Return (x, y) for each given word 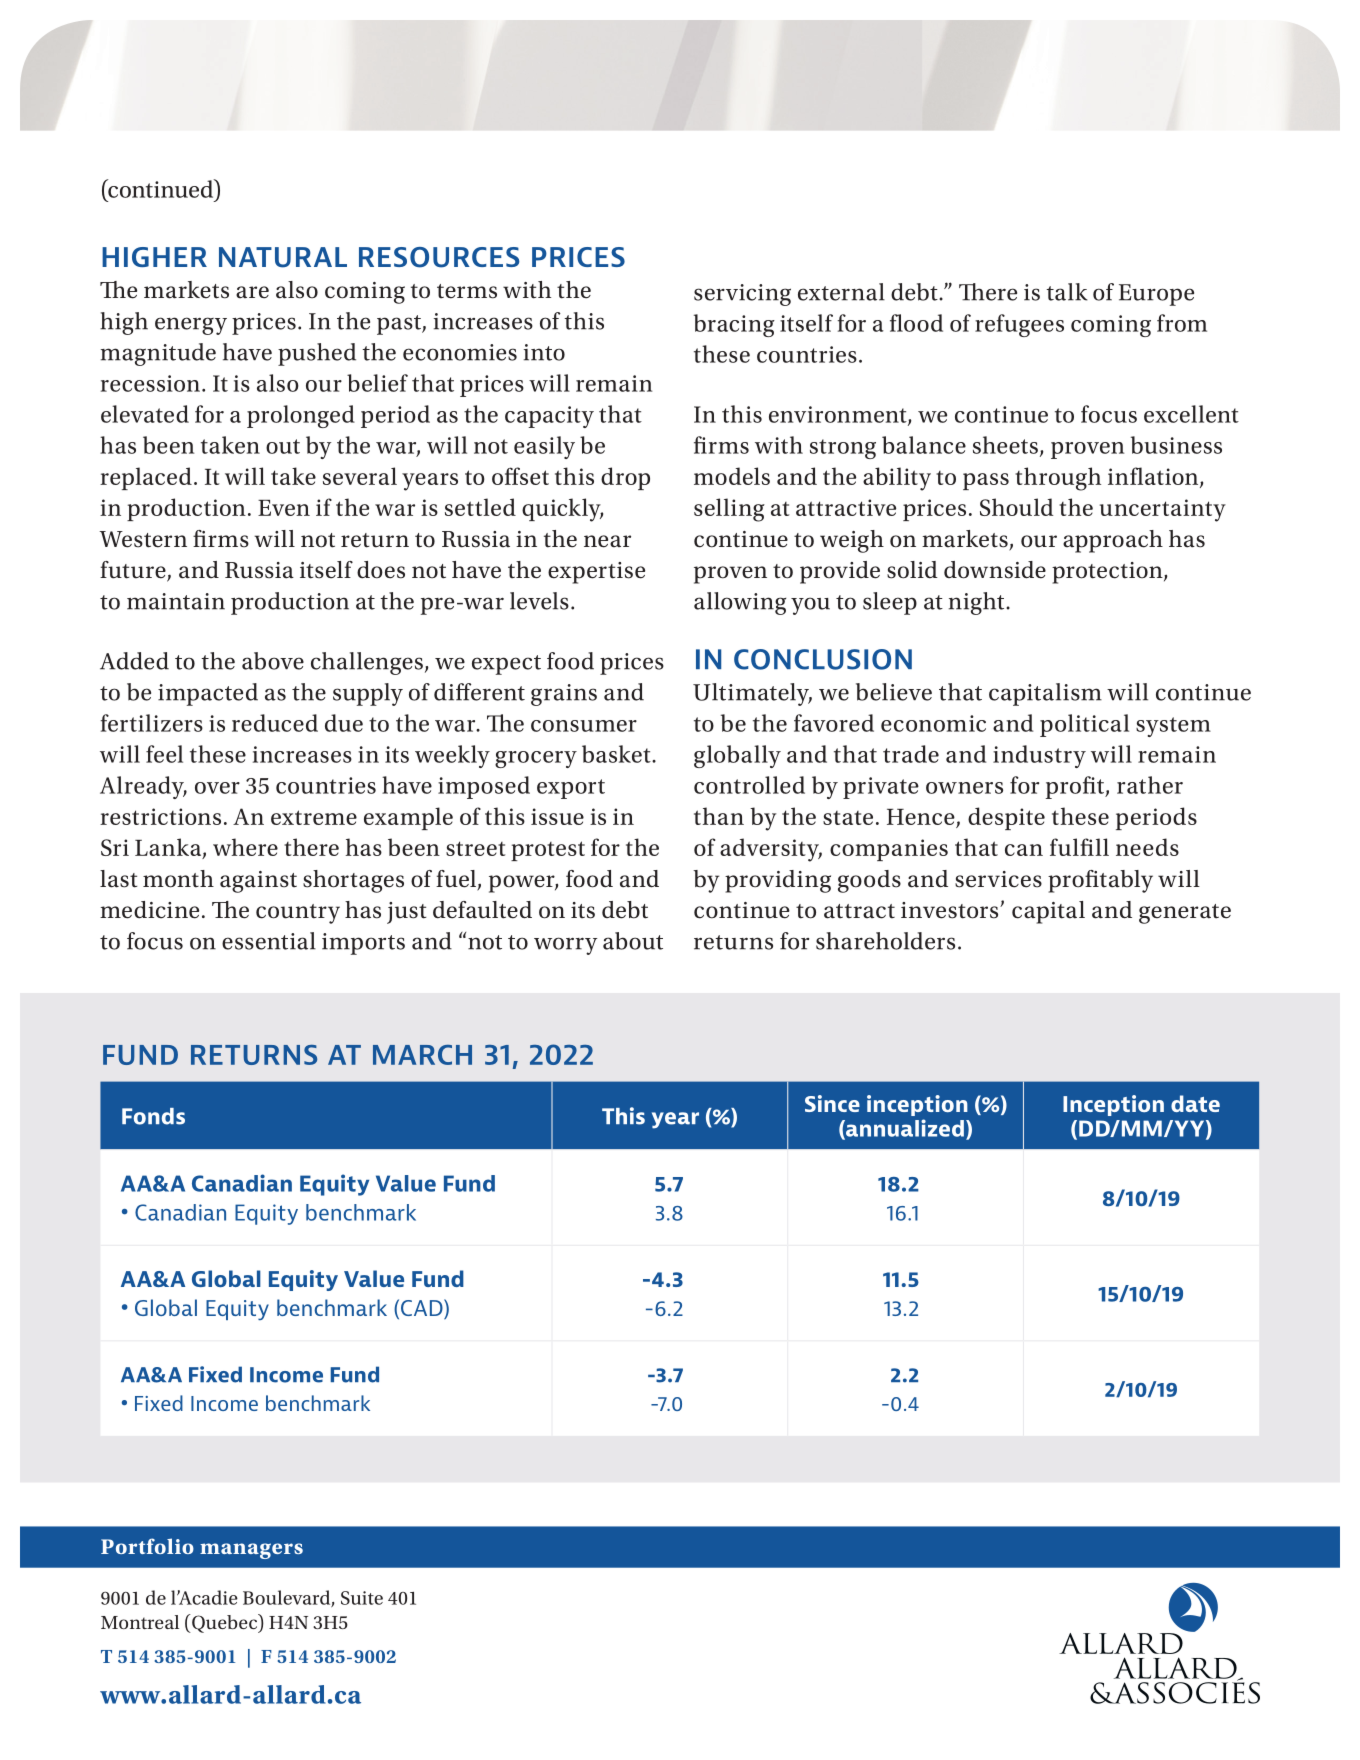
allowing (740, 603)
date (1195, 1103)
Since (832, 1103)
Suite (362, 1598)
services (998, 879)
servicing (742, 295)
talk (1066, 292)
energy (191, 326)
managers (251, 1551)
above (273, 661)
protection (1108, 573)
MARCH (422, 1055)
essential (269, 941)
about (633, 941)
